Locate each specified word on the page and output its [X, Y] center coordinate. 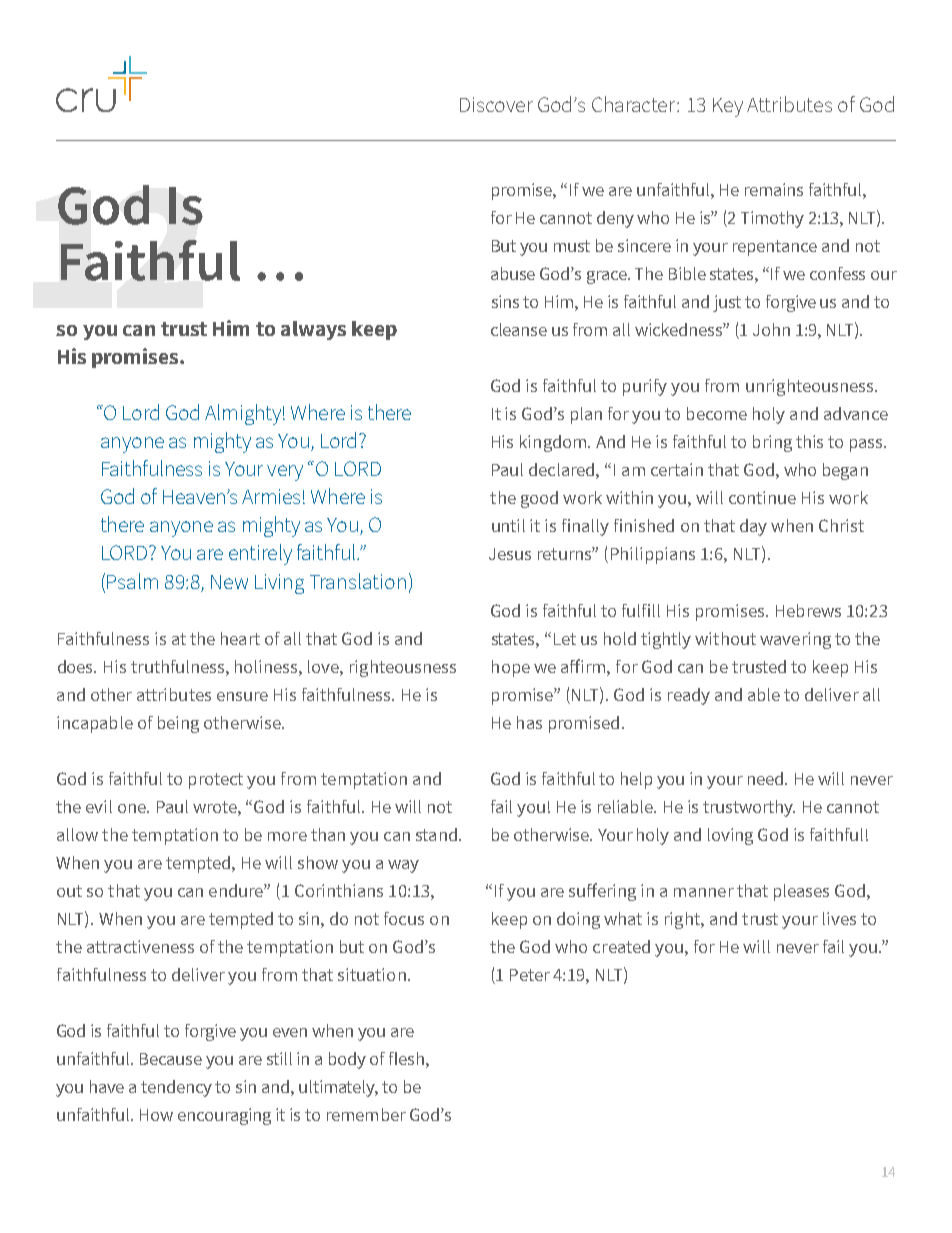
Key [728, 107]
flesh [406, 1058]
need [767, 778]
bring [772, 443]
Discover [496, 104]
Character [635, 104]
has [529, 722]
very [285, 473]
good [539, 499]
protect [216, 781]
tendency [176, 1088]
